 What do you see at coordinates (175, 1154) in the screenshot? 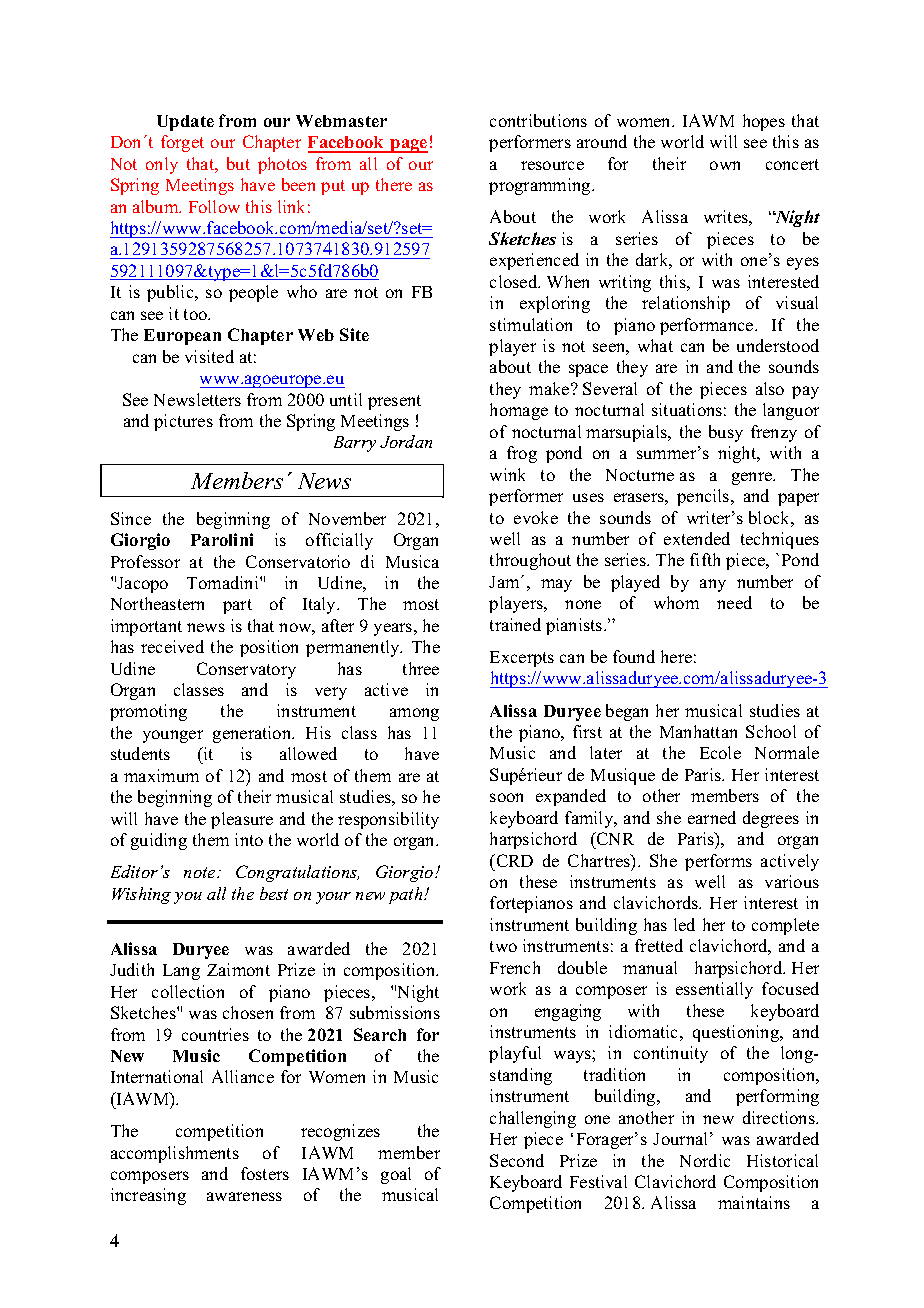
I see `accomplishments` at bounding box center [175, 1154].
